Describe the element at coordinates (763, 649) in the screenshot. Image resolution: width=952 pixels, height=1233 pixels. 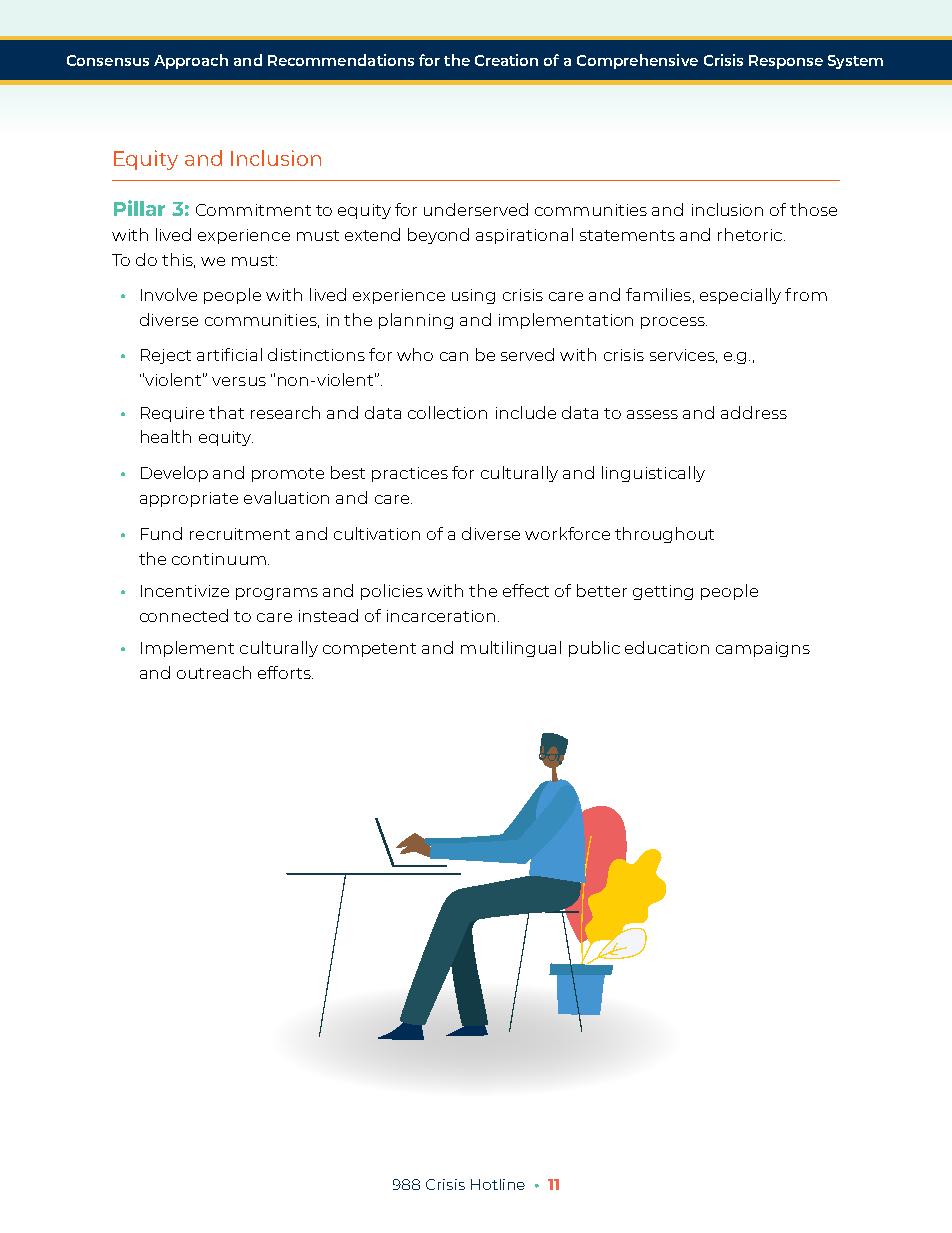
I see `campaigns` at that location.
